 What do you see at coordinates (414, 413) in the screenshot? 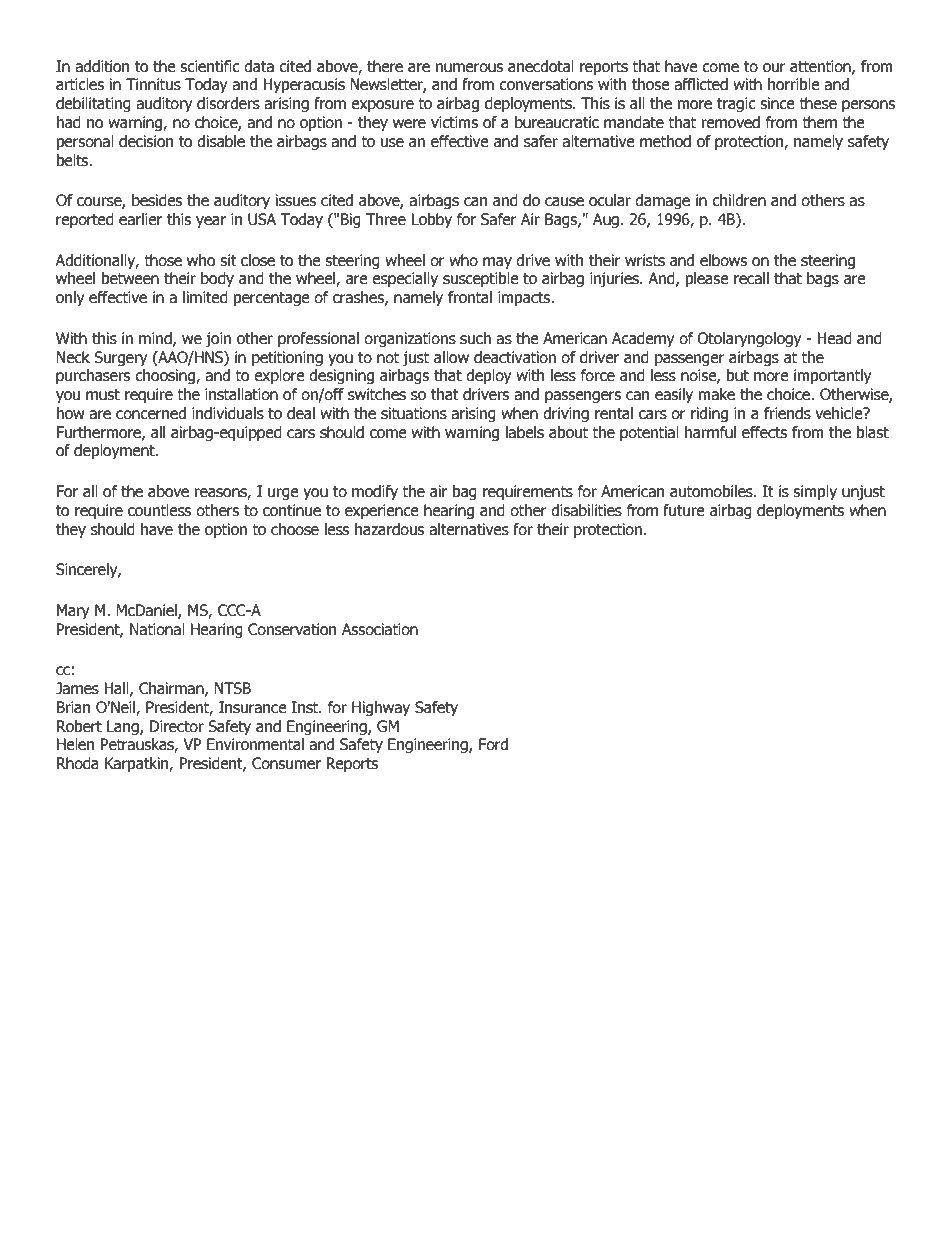
I see `situations` at bounding box center [414, 413].
